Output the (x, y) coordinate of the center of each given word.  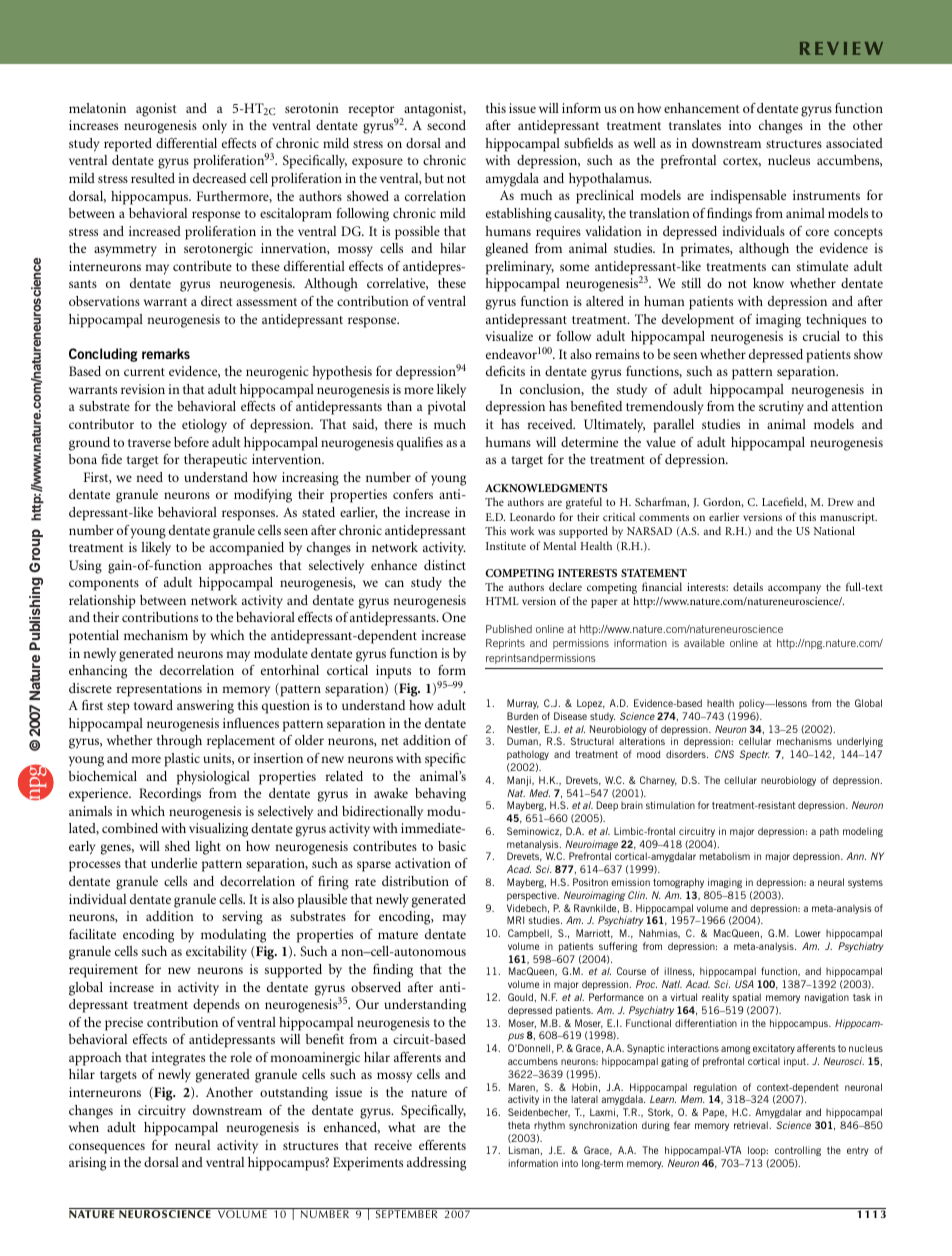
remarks (166, 353)
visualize (509, 336)
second (446, 125)
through (179, 742)
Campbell (529, 934)
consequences (107, 1148)
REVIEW (841, 48)
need (149, 477)
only (214, 127)
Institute (506, 546)
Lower (808, 933)
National (834, 530)
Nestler (523, 730)
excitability (216, 953)
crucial (821, 336)
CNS (724, 754)
